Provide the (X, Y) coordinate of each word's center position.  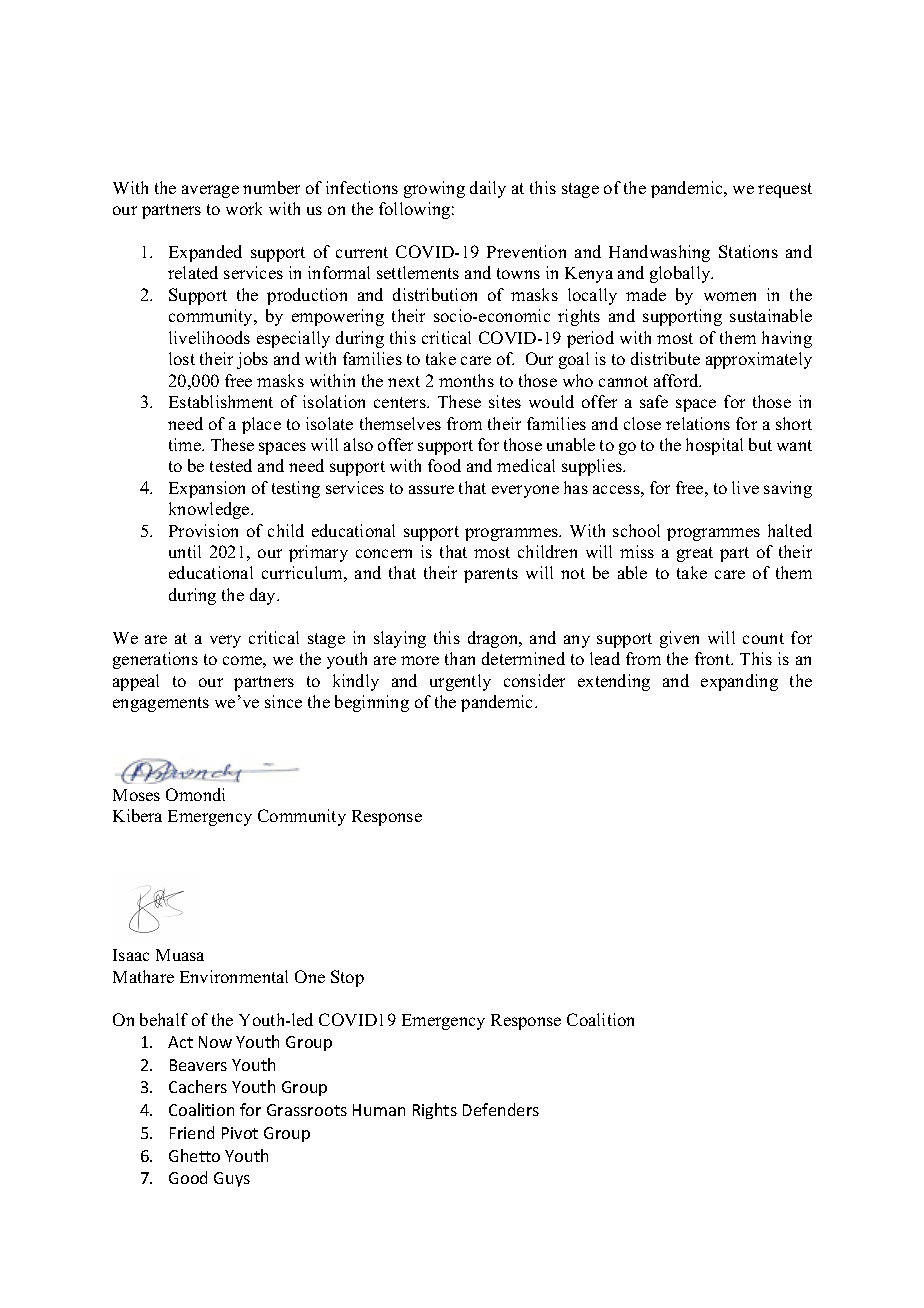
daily (488, 189)
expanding (739, 682)
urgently (460, 682)
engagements (161, 704)
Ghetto (194, 1155)
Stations (748, 251)
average (210, 191)
